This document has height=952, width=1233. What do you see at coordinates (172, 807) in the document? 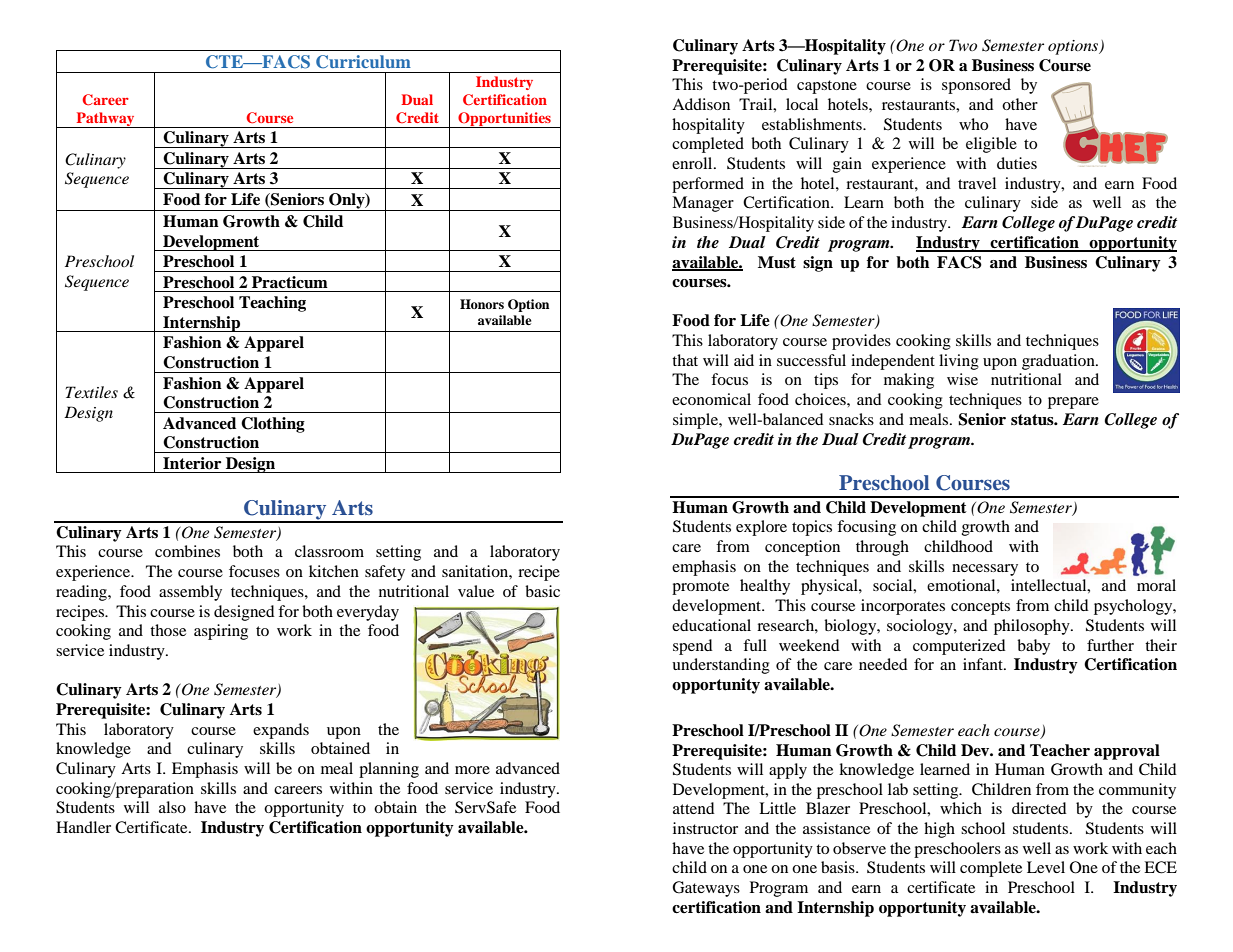
I see `also` at bounding box center [172, 807].
